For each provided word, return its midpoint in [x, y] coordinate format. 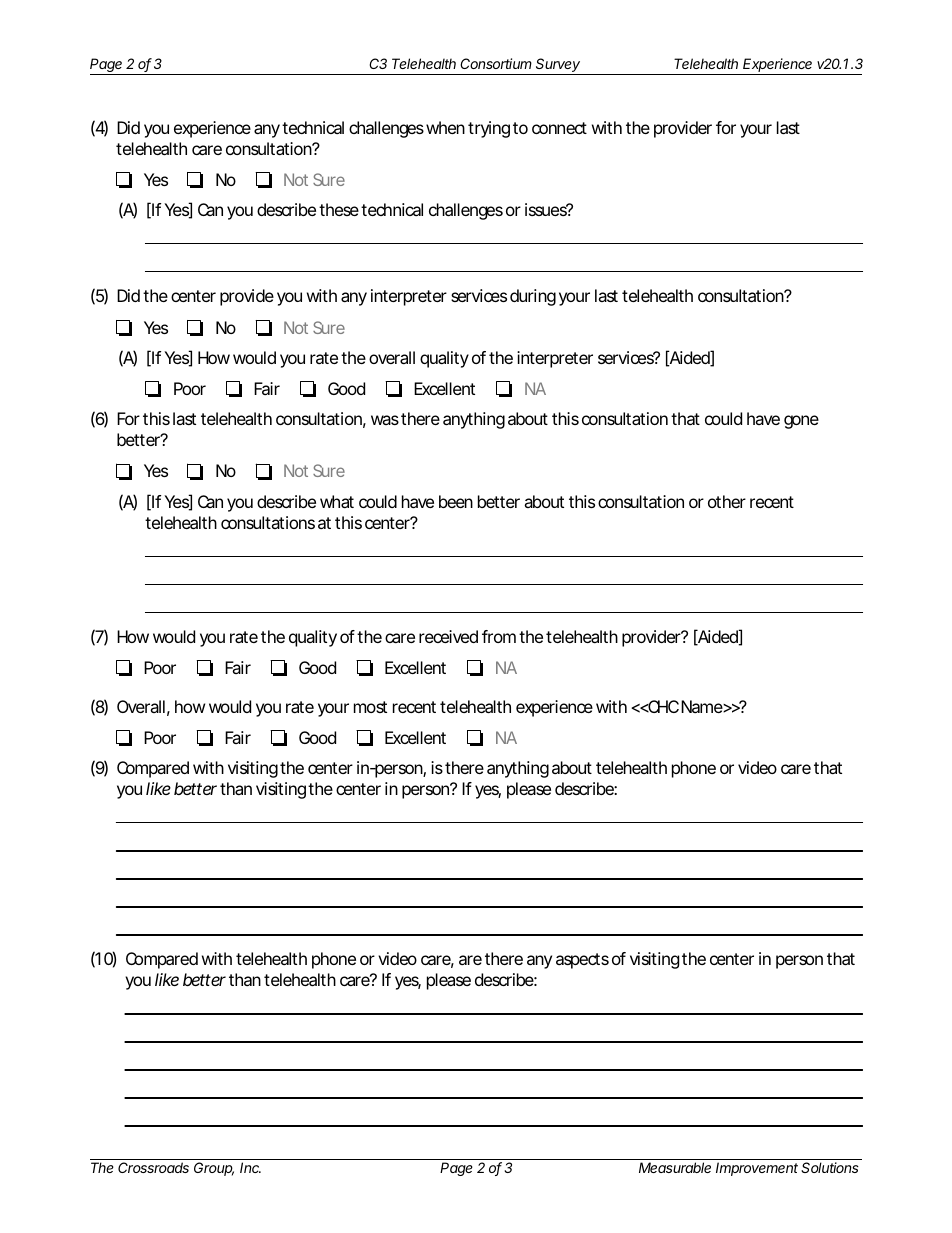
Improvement [757, 1169]
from [499, 636]
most [370, 707]
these [339, 209]
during [533, 297]
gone [801, 422]
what [337, 501]
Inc [250, 1167]
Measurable [675, 1167]
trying [489, 129]
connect [559, 128]
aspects [582, 961]
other [727, 501]
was [385, 420]
